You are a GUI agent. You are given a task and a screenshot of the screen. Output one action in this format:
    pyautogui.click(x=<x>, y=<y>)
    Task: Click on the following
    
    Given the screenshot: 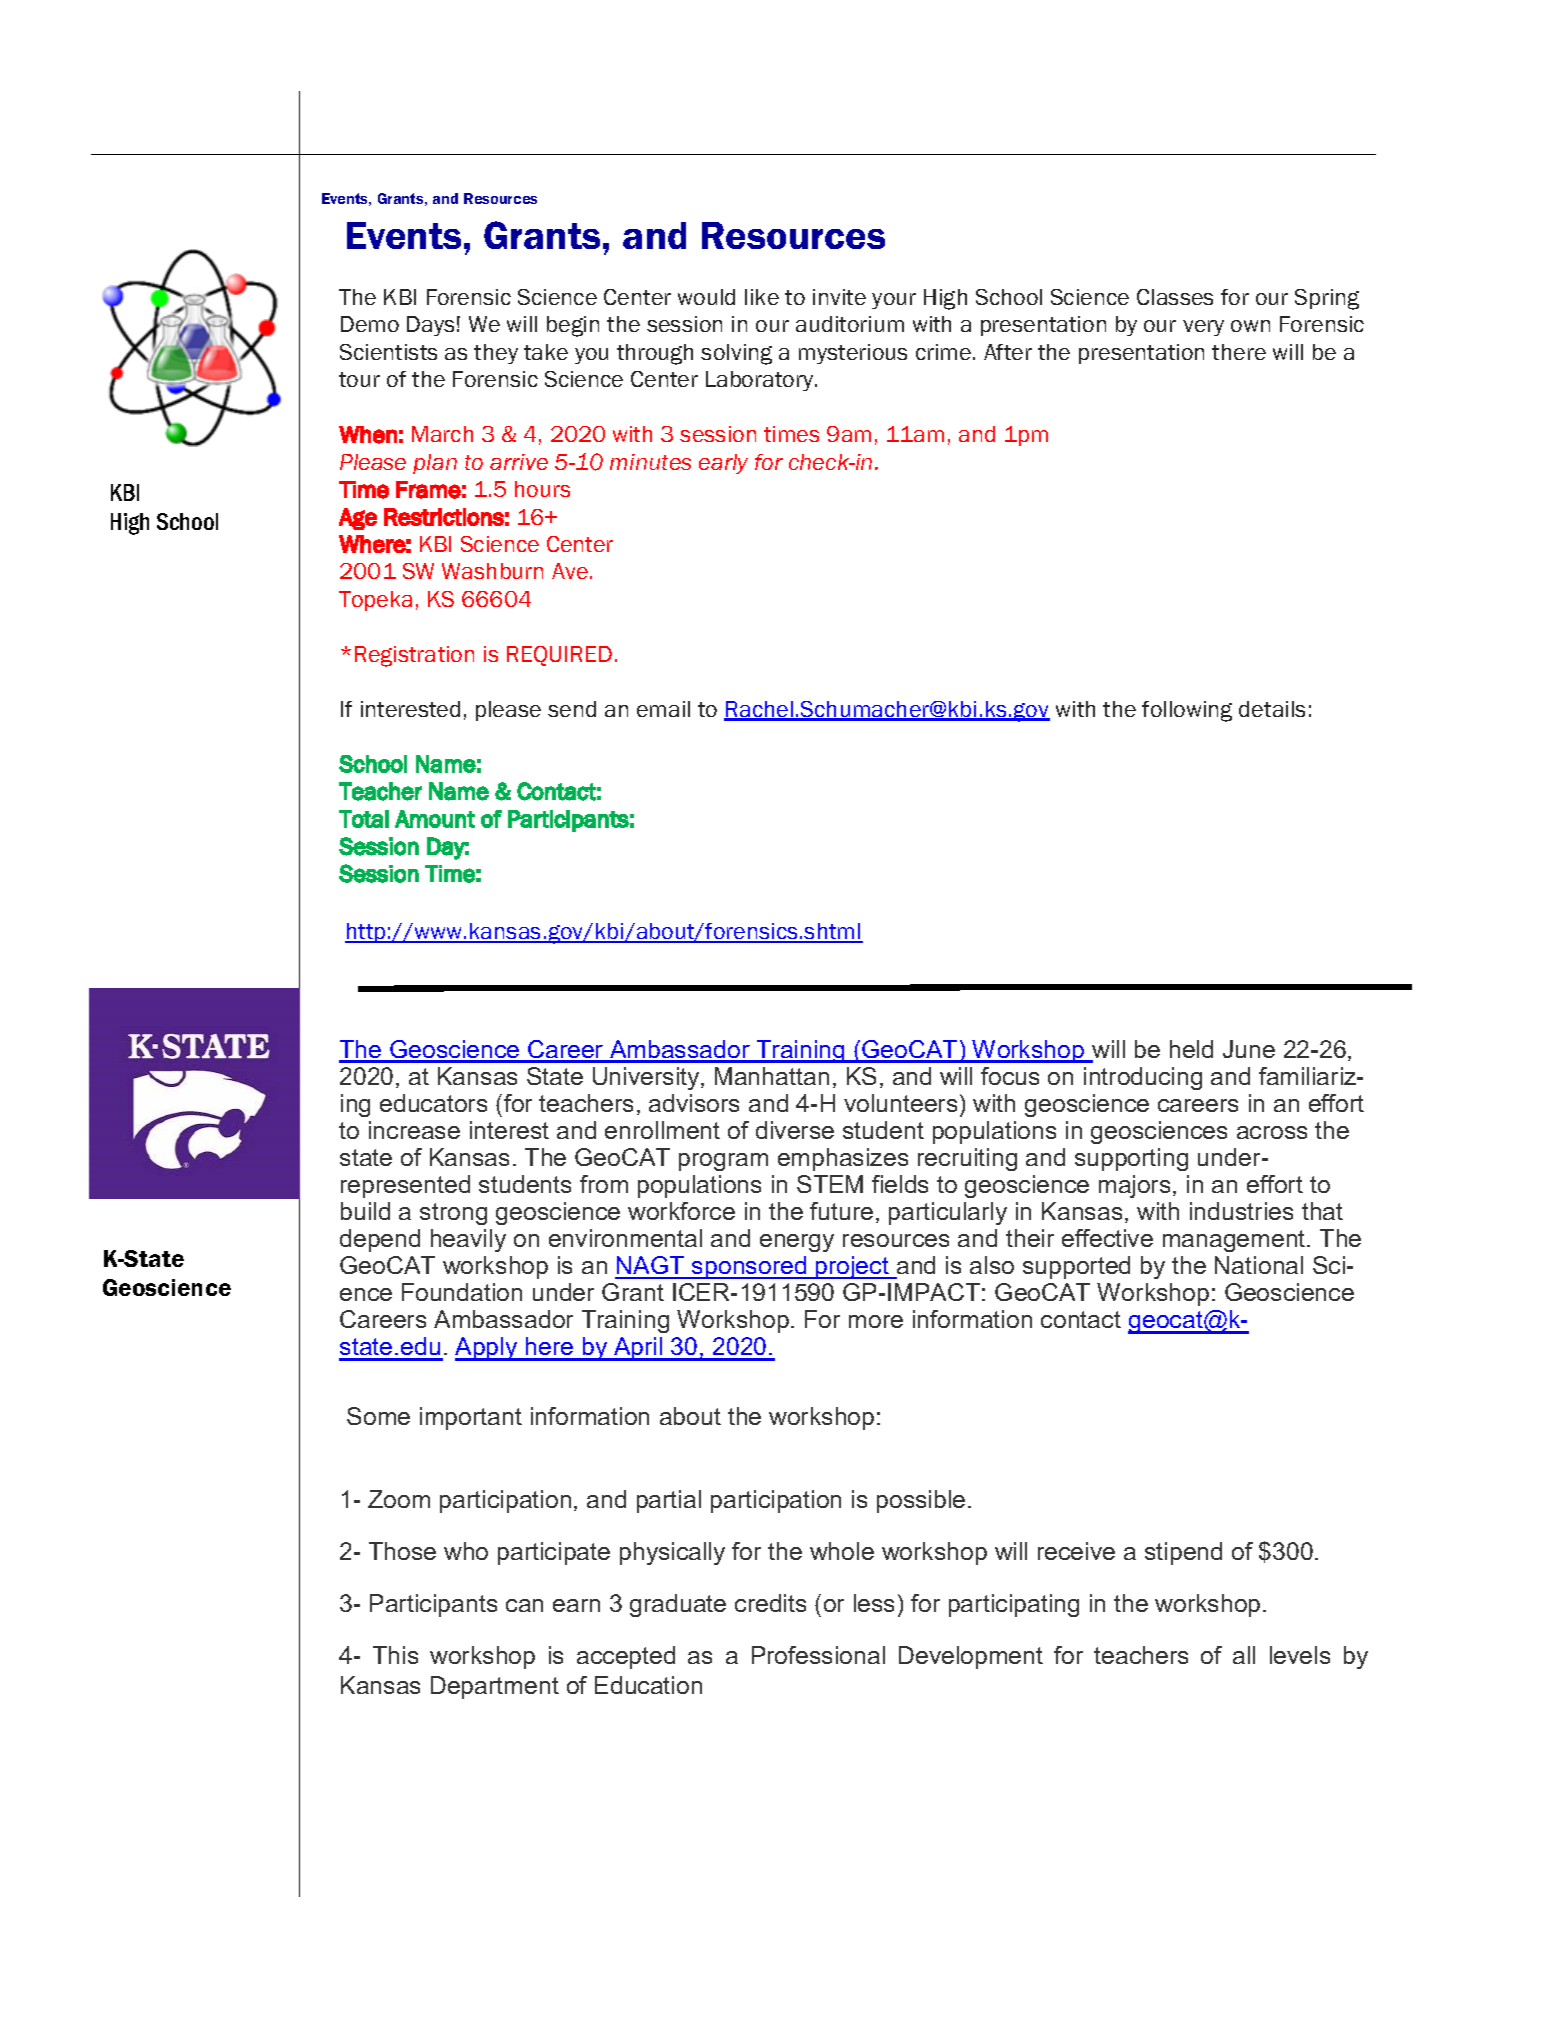 What is the action you would take?
    pyautogui.click(x=1187, y=711)
